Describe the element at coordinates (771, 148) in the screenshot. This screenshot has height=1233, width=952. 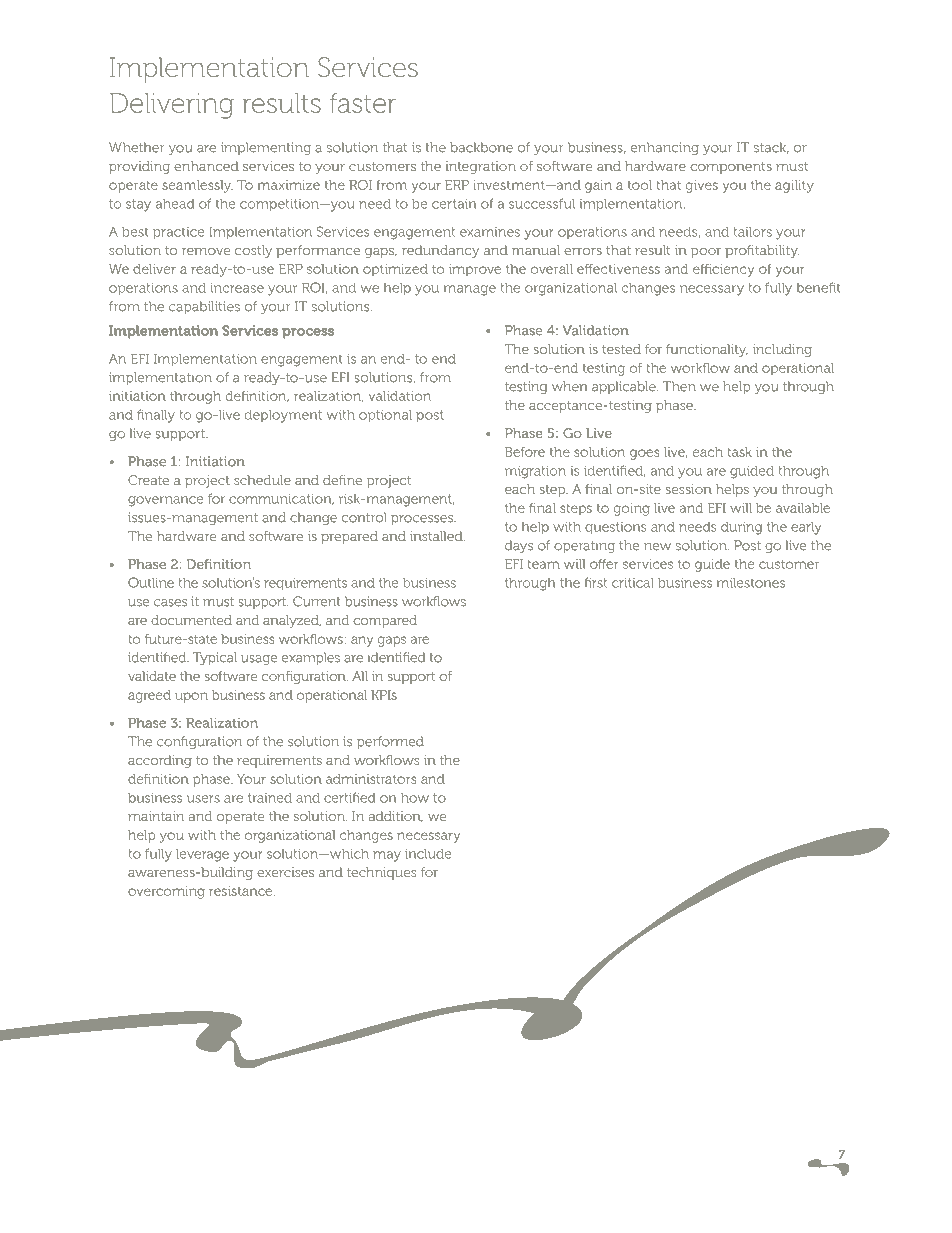
I see `stack` at that location.
